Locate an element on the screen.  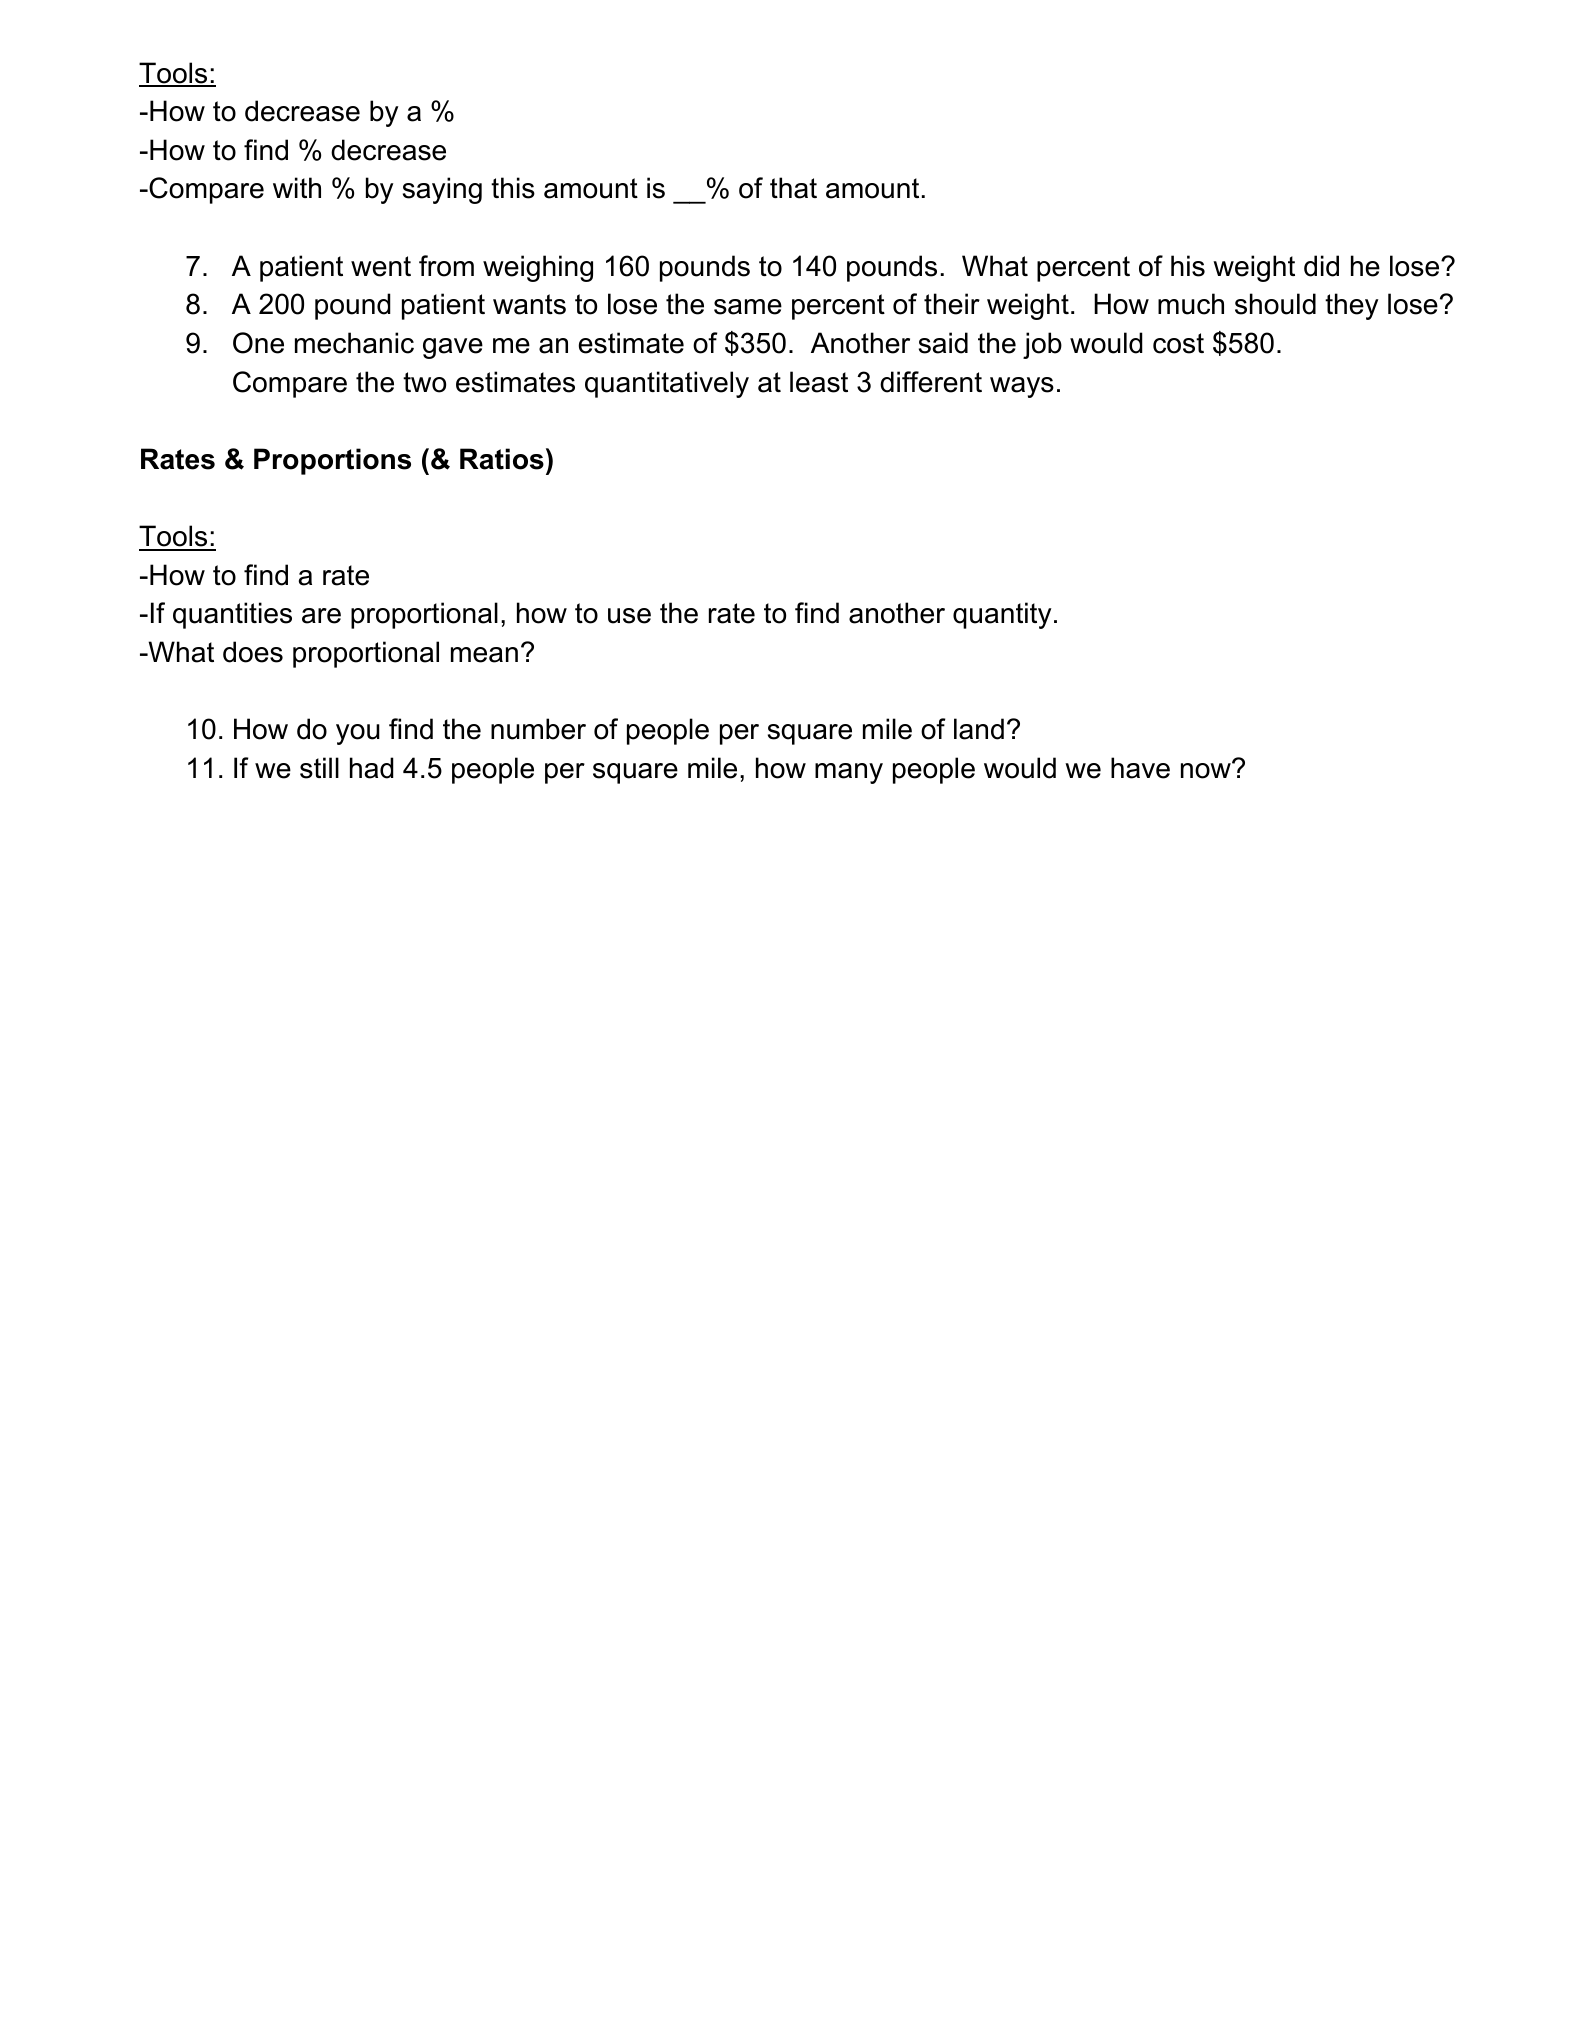
did is located at coordinates (1321, 266).
